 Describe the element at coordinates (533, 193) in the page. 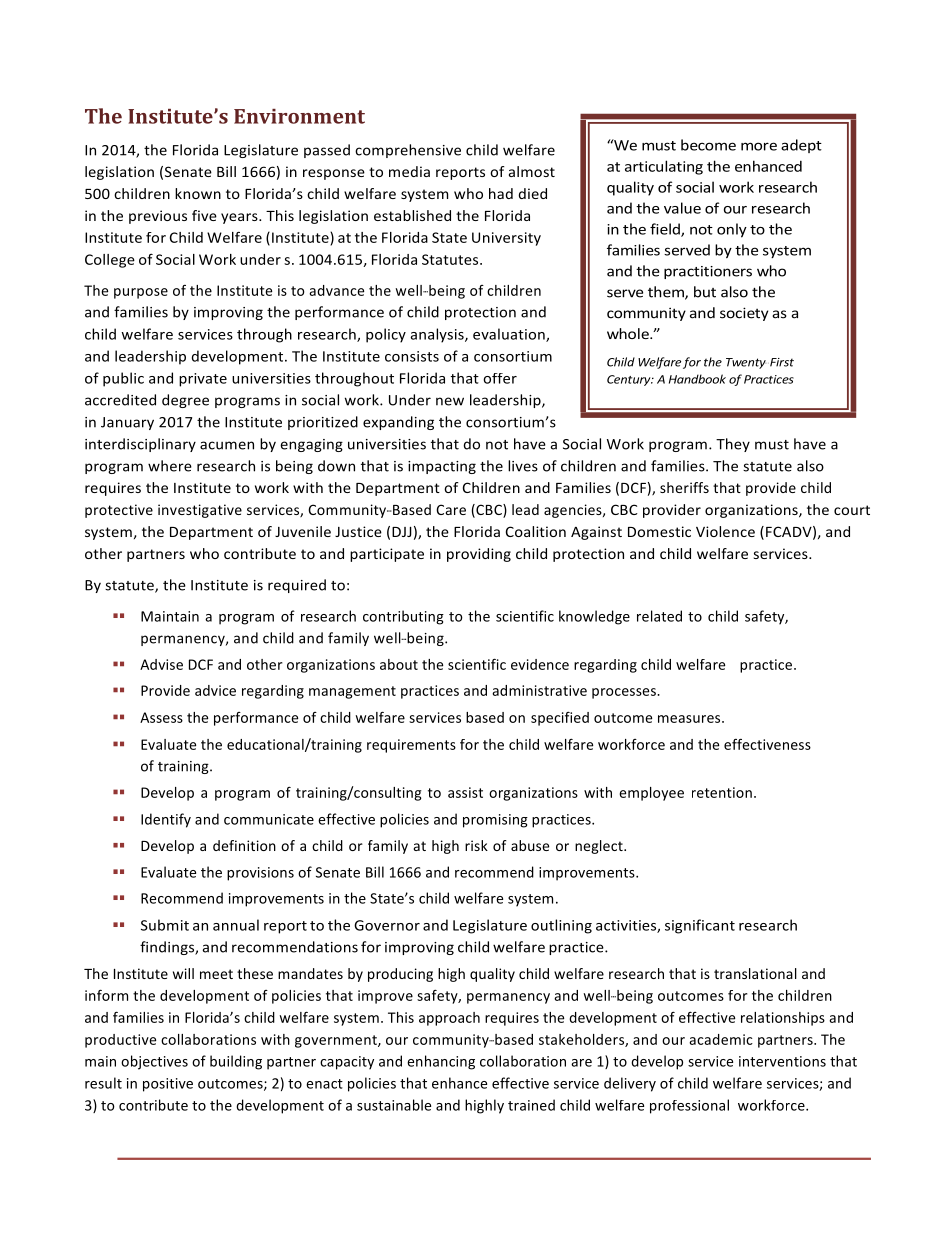

I see `died` at that location.
